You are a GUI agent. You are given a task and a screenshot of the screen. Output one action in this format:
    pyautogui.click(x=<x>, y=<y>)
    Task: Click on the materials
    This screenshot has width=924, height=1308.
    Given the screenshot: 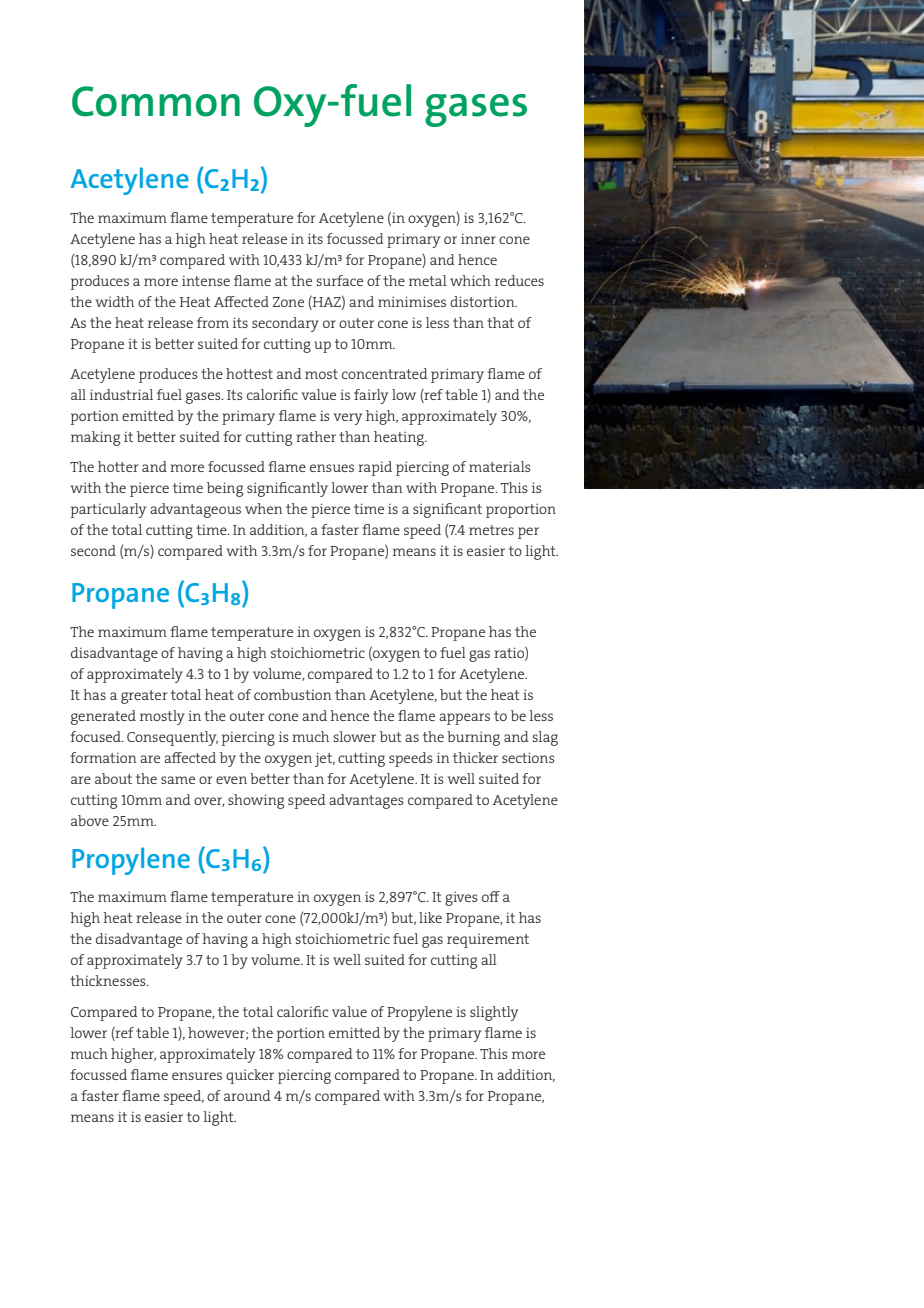 What is the action you would take?
    pyautogui.click(x=500, y=466)
